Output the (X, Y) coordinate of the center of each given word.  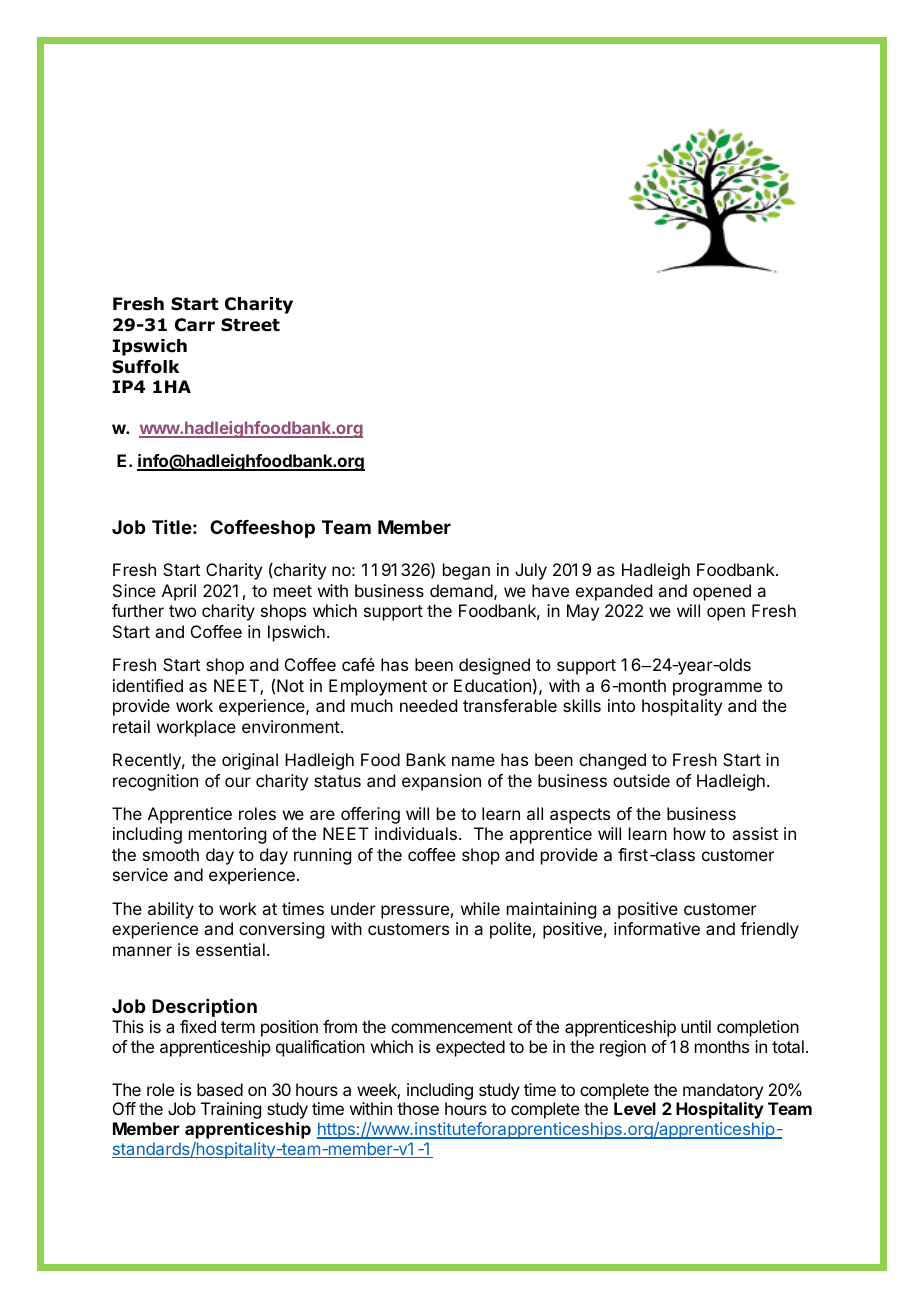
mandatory (723, 1091)
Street (250, 325)
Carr (195, 325)
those (418, 1108)
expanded (614, 592)
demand (461, 590)
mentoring (227, 835)
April (179, 592)
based (220, 1089)
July (531, 571)
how (690, 833)
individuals (416, 833)
